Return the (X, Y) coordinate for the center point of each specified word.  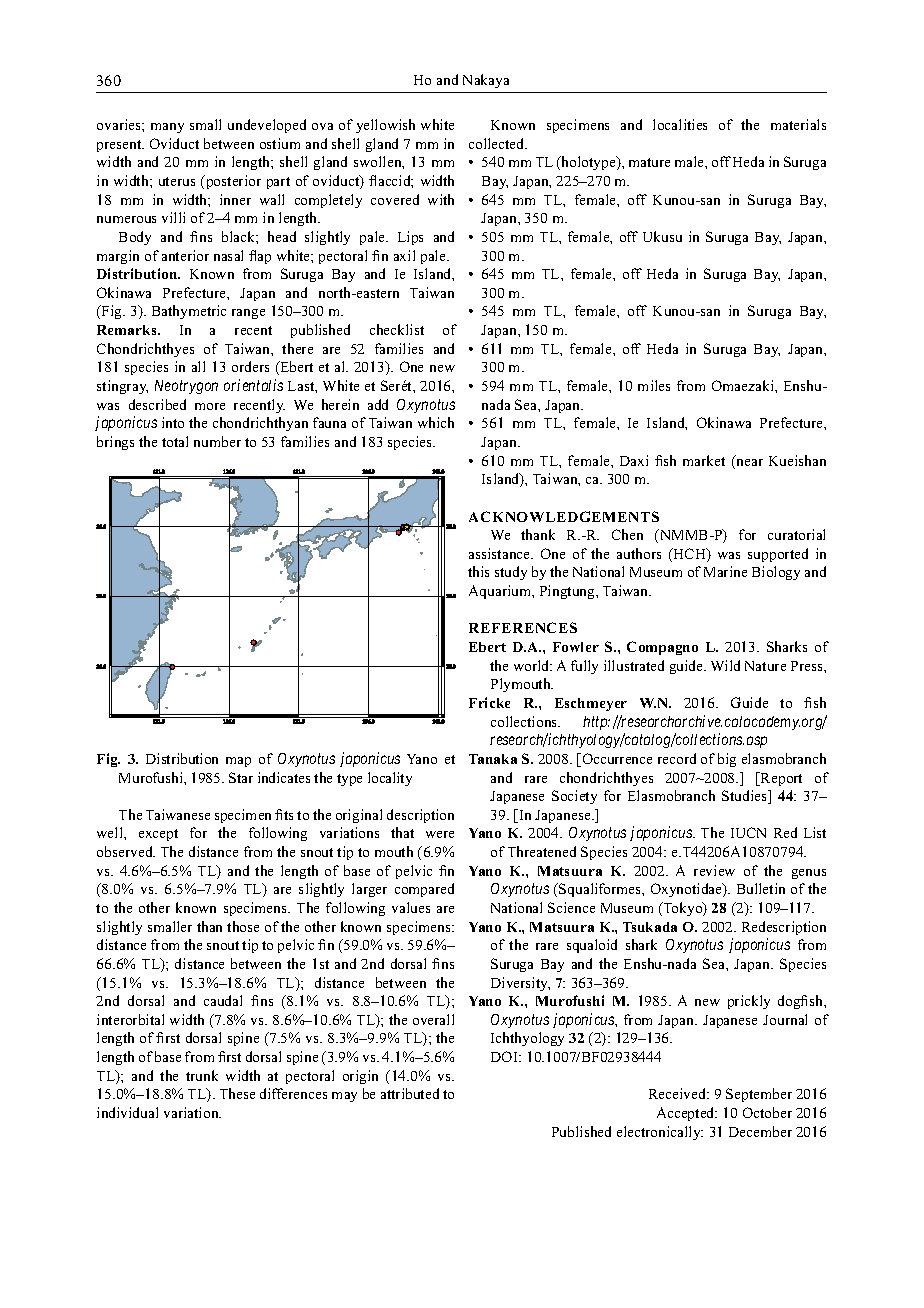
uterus (177, 181)
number (217, 441)
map (238, 762)
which (436, 422)
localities (680, 124)
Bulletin (761, 888)
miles (654, 385)
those (243, 926)
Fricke (489, 702)
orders (250, 366)
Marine (725, 571)
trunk (202, 1075)
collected (498, 143)
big (727, 760)
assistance (501, 553)
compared (424, 890)
